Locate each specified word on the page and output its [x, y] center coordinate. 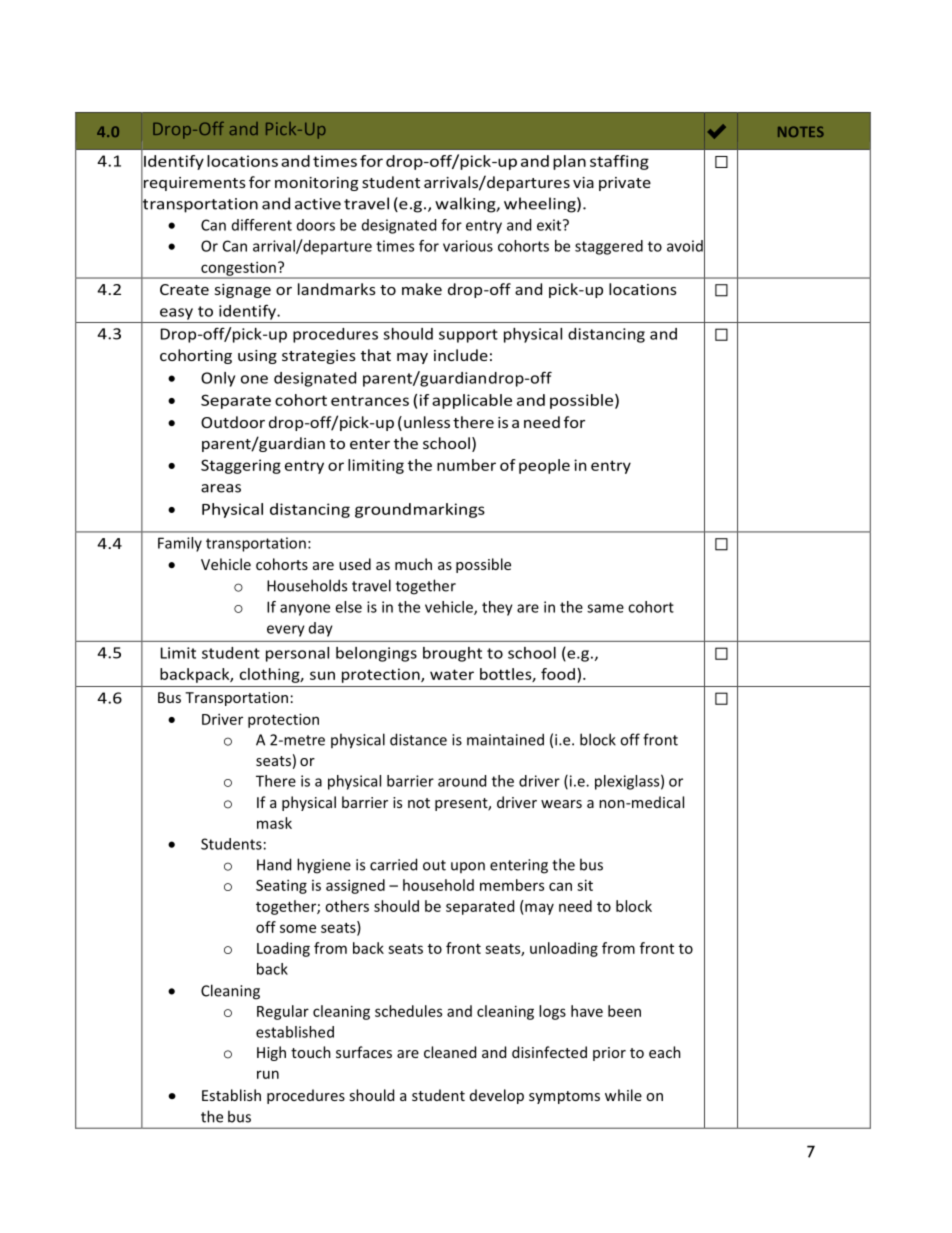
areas [221, 488]
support [468, 336]
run [268, 1074]
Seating [281, 886]
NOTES [801, 131]
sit [585, 885]
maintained [505, 739]
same [605, 608]
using [257, 357]
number [466, 465]
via [583, 182]
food [558, 674]
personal [297, 654]
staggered [609, 247]
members [512, 885]
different [262, 225]
